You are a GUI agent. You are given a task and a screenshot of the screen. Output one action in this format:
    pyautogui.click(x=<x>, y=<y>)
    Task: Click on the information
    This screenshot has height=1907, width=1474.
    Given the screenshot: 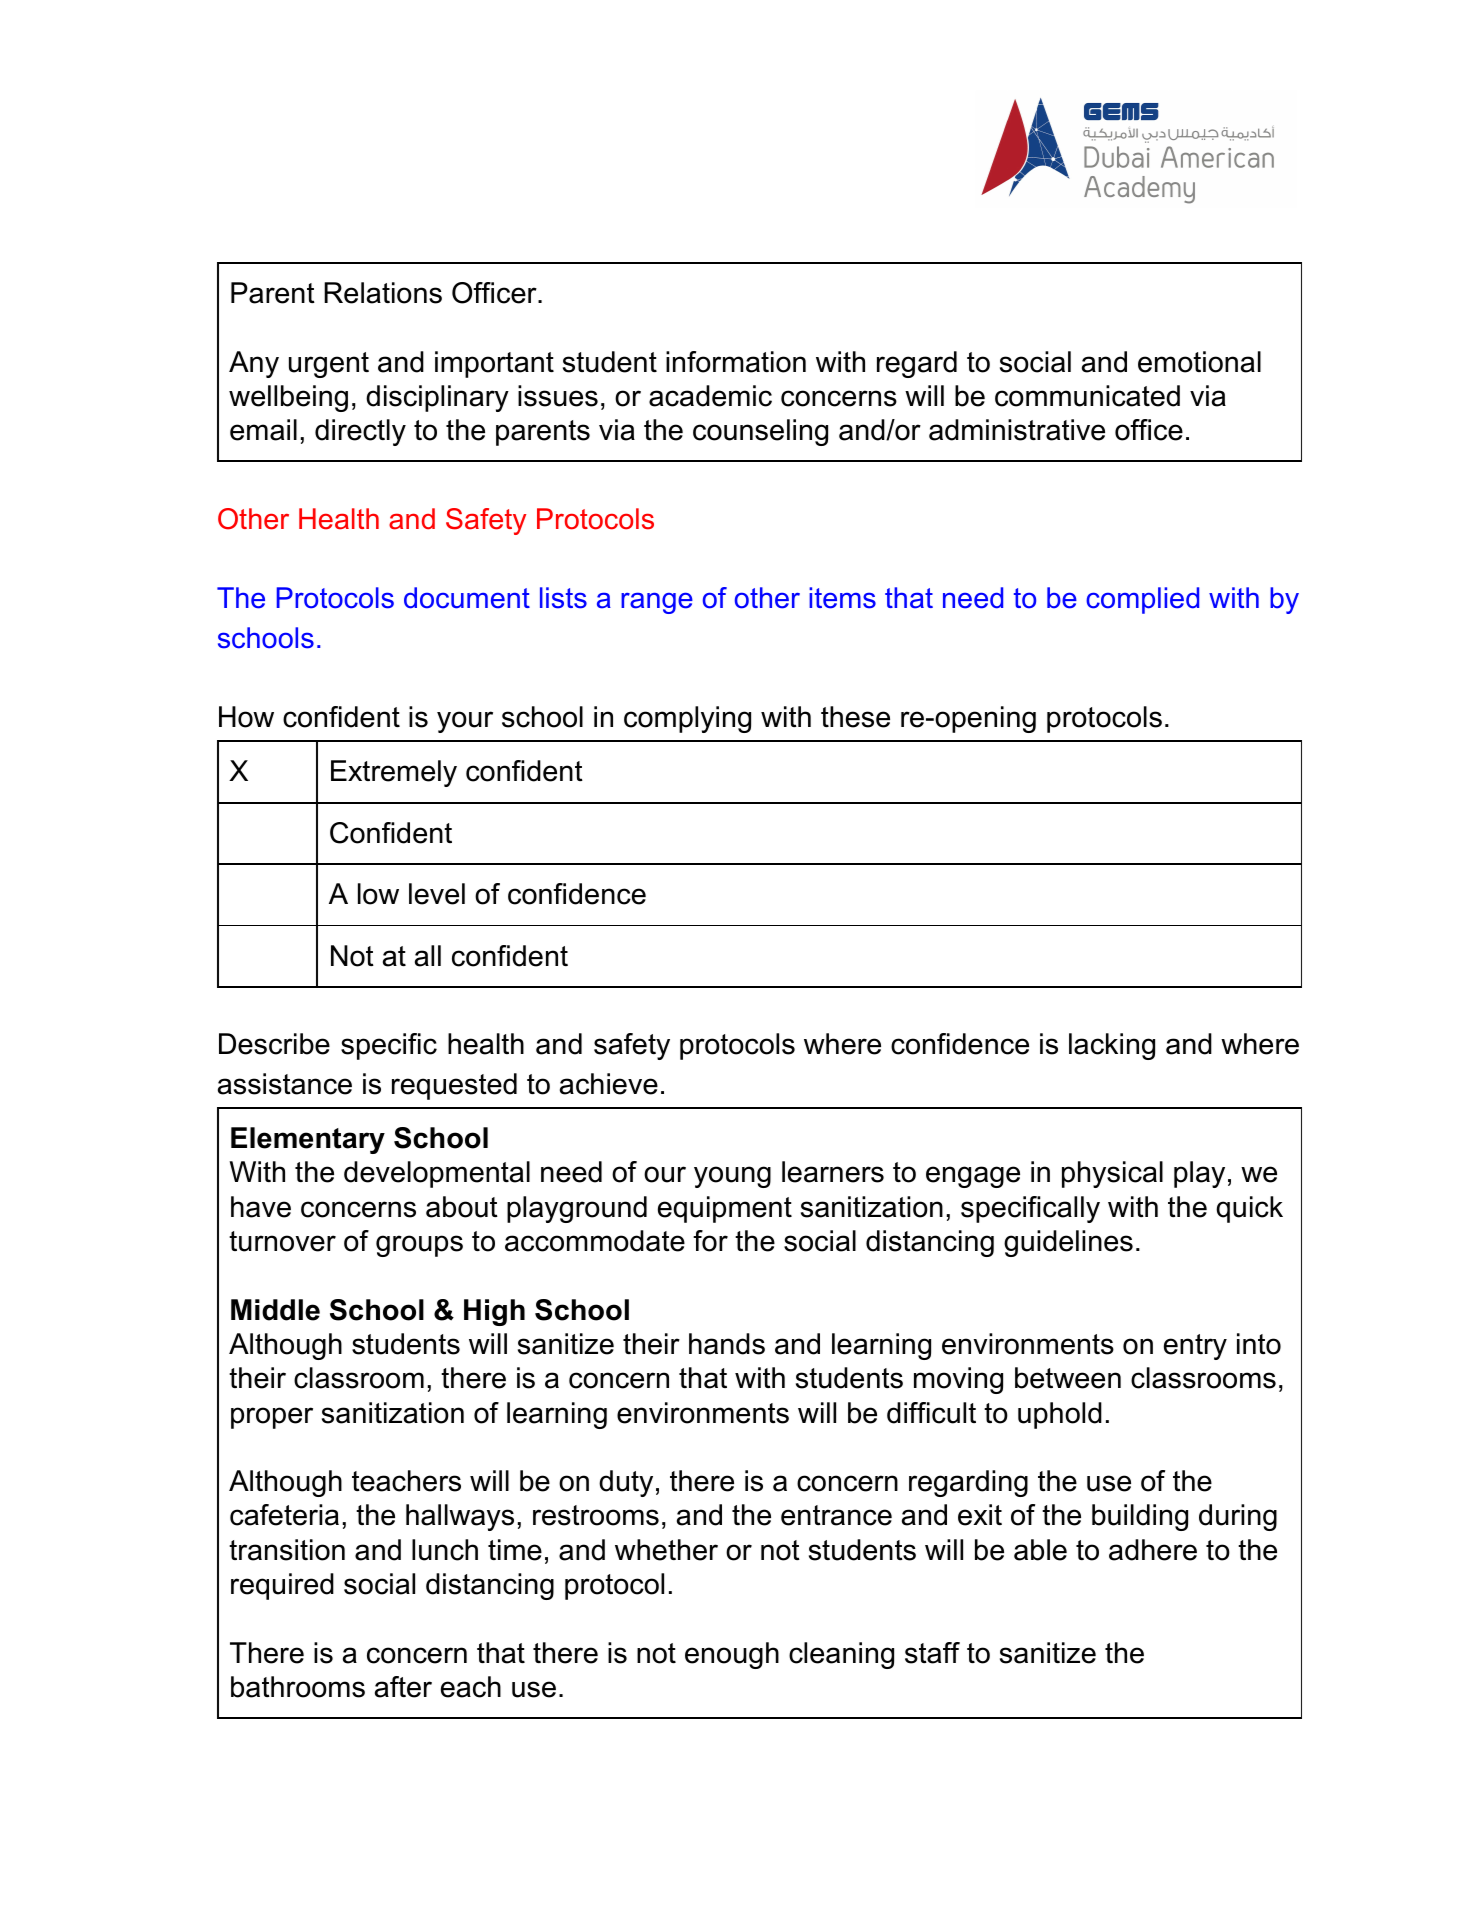 What is the action you would take?
    pyautogui.click(x=736, y=362)
